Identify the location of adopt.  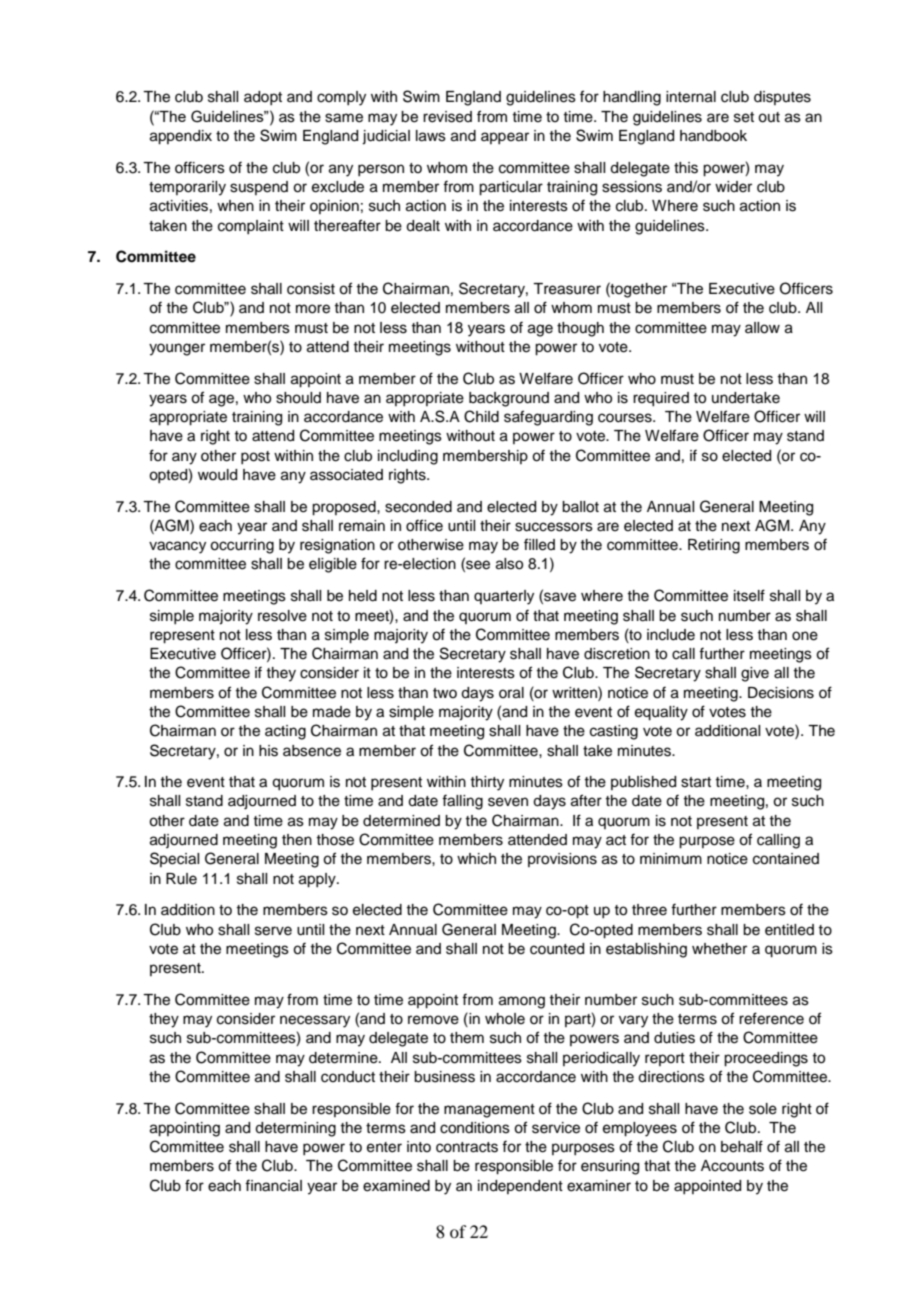
(263, 98).
